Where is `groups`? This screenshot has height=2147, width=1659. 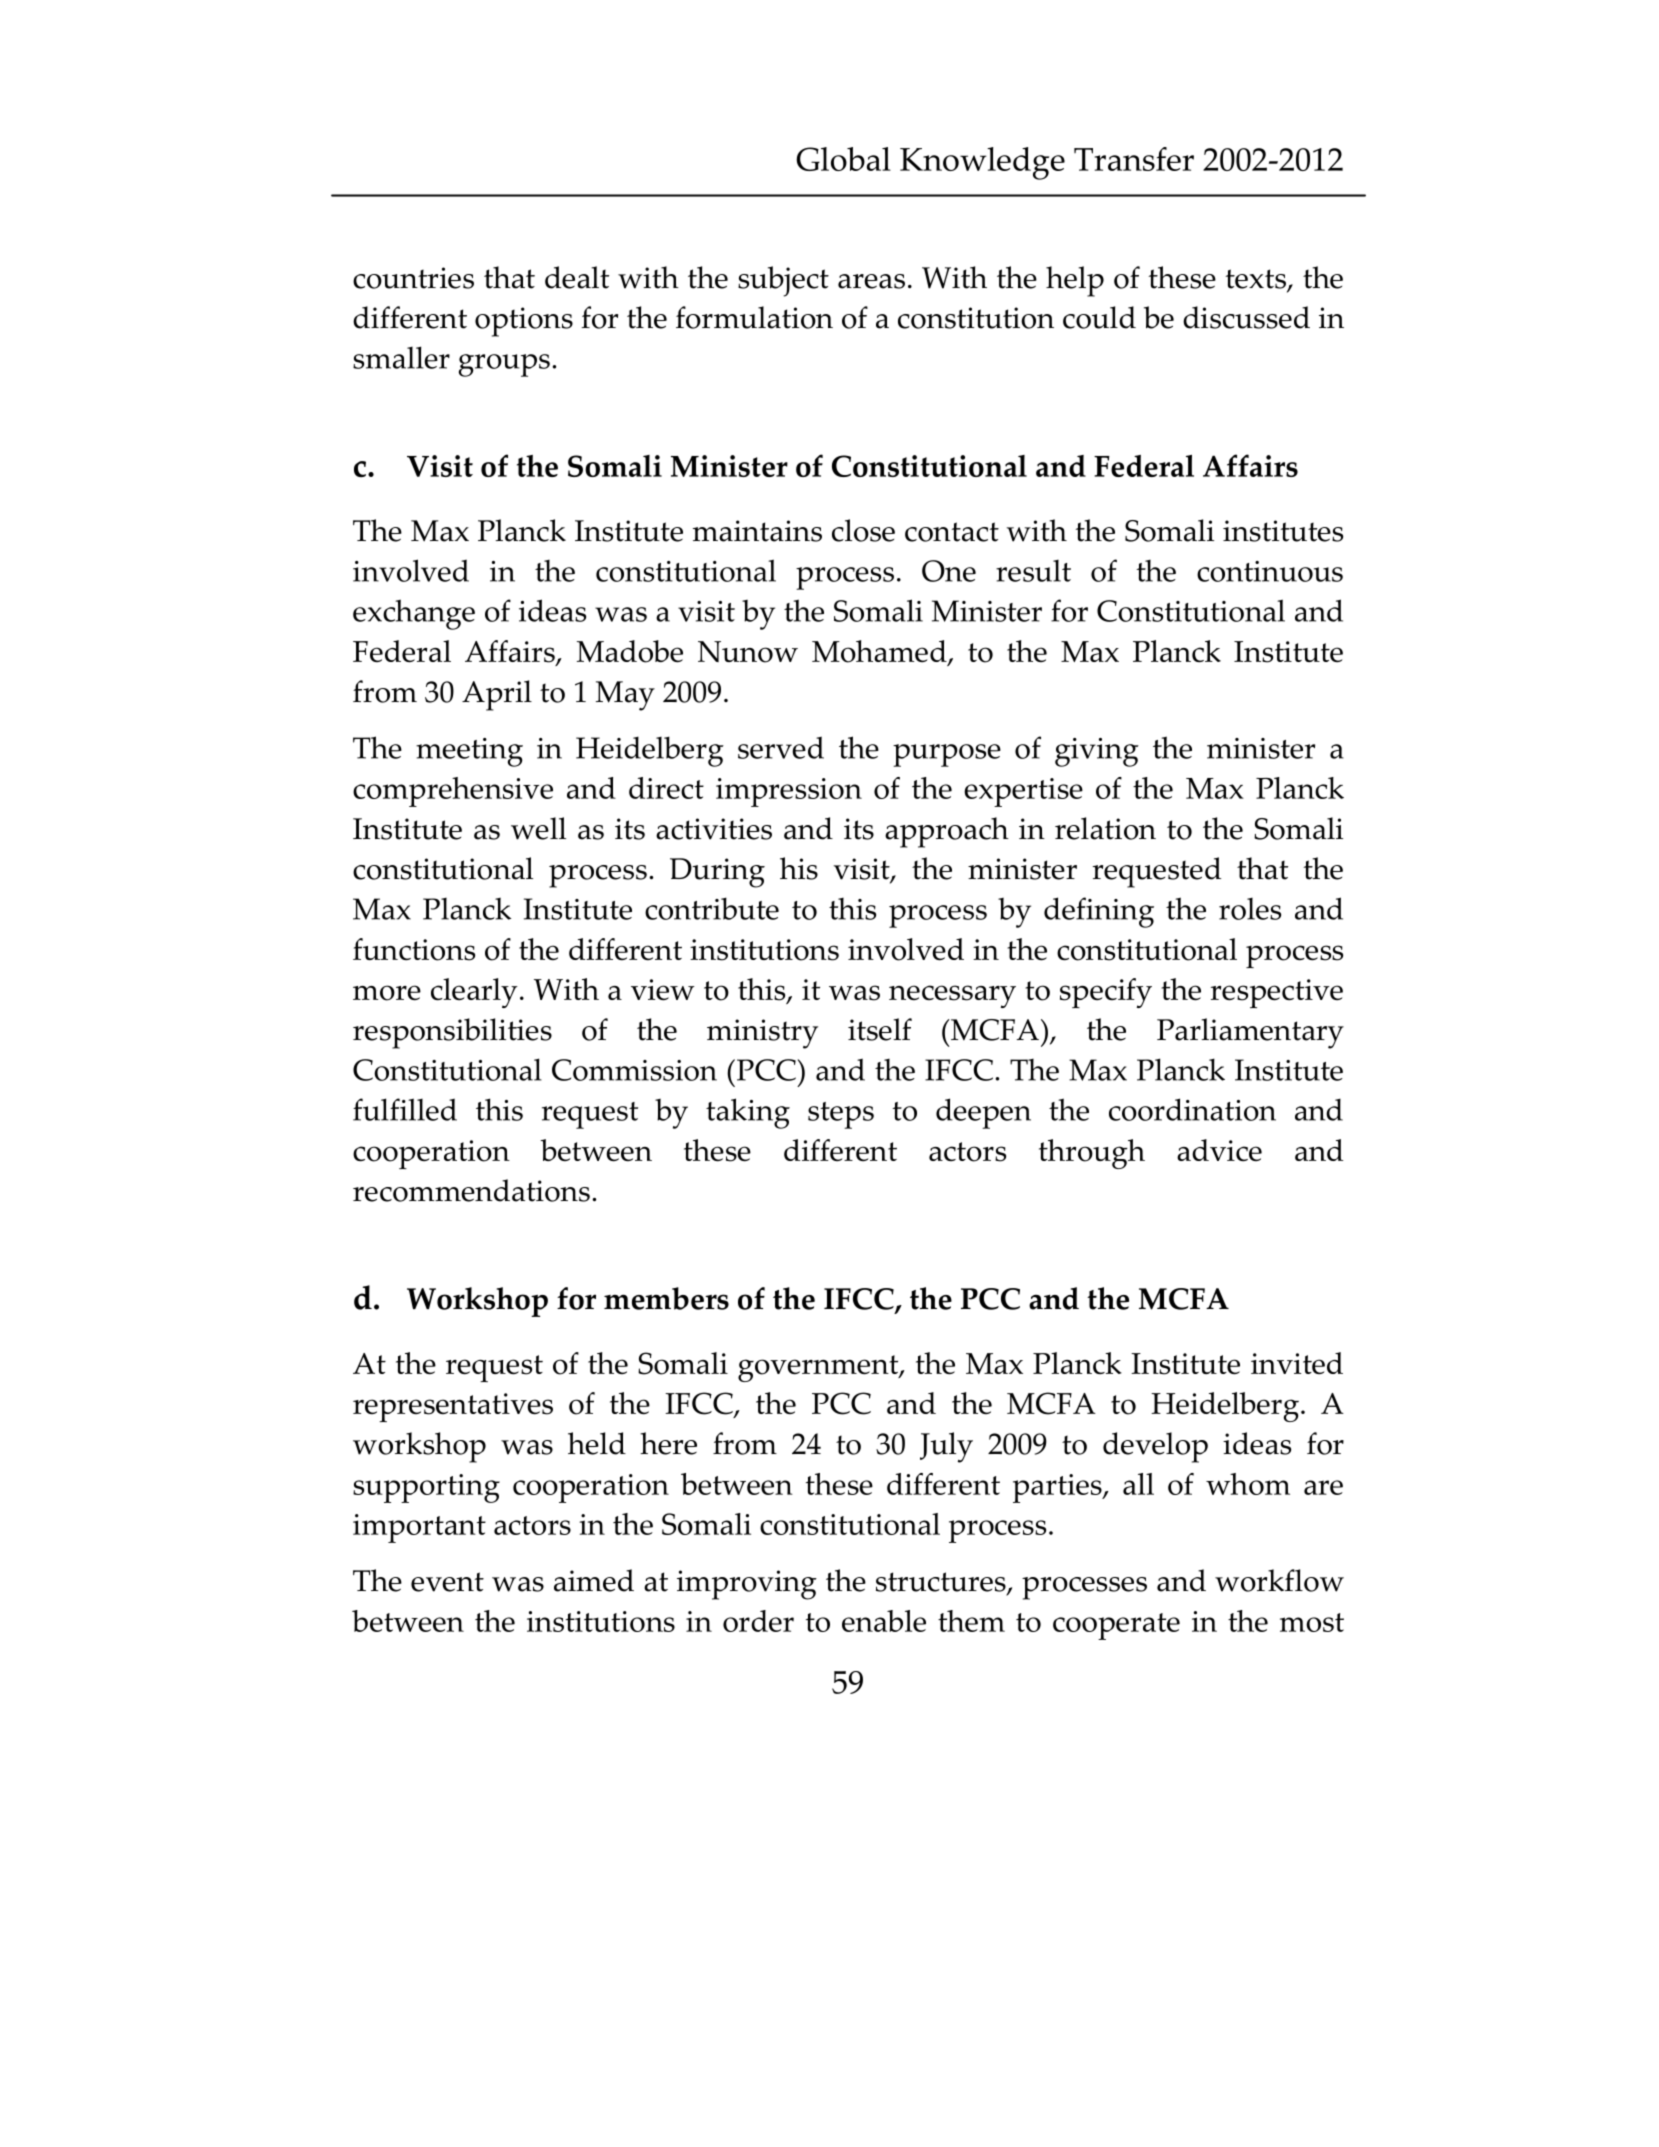
groups is located at coordinates (504, 365).
